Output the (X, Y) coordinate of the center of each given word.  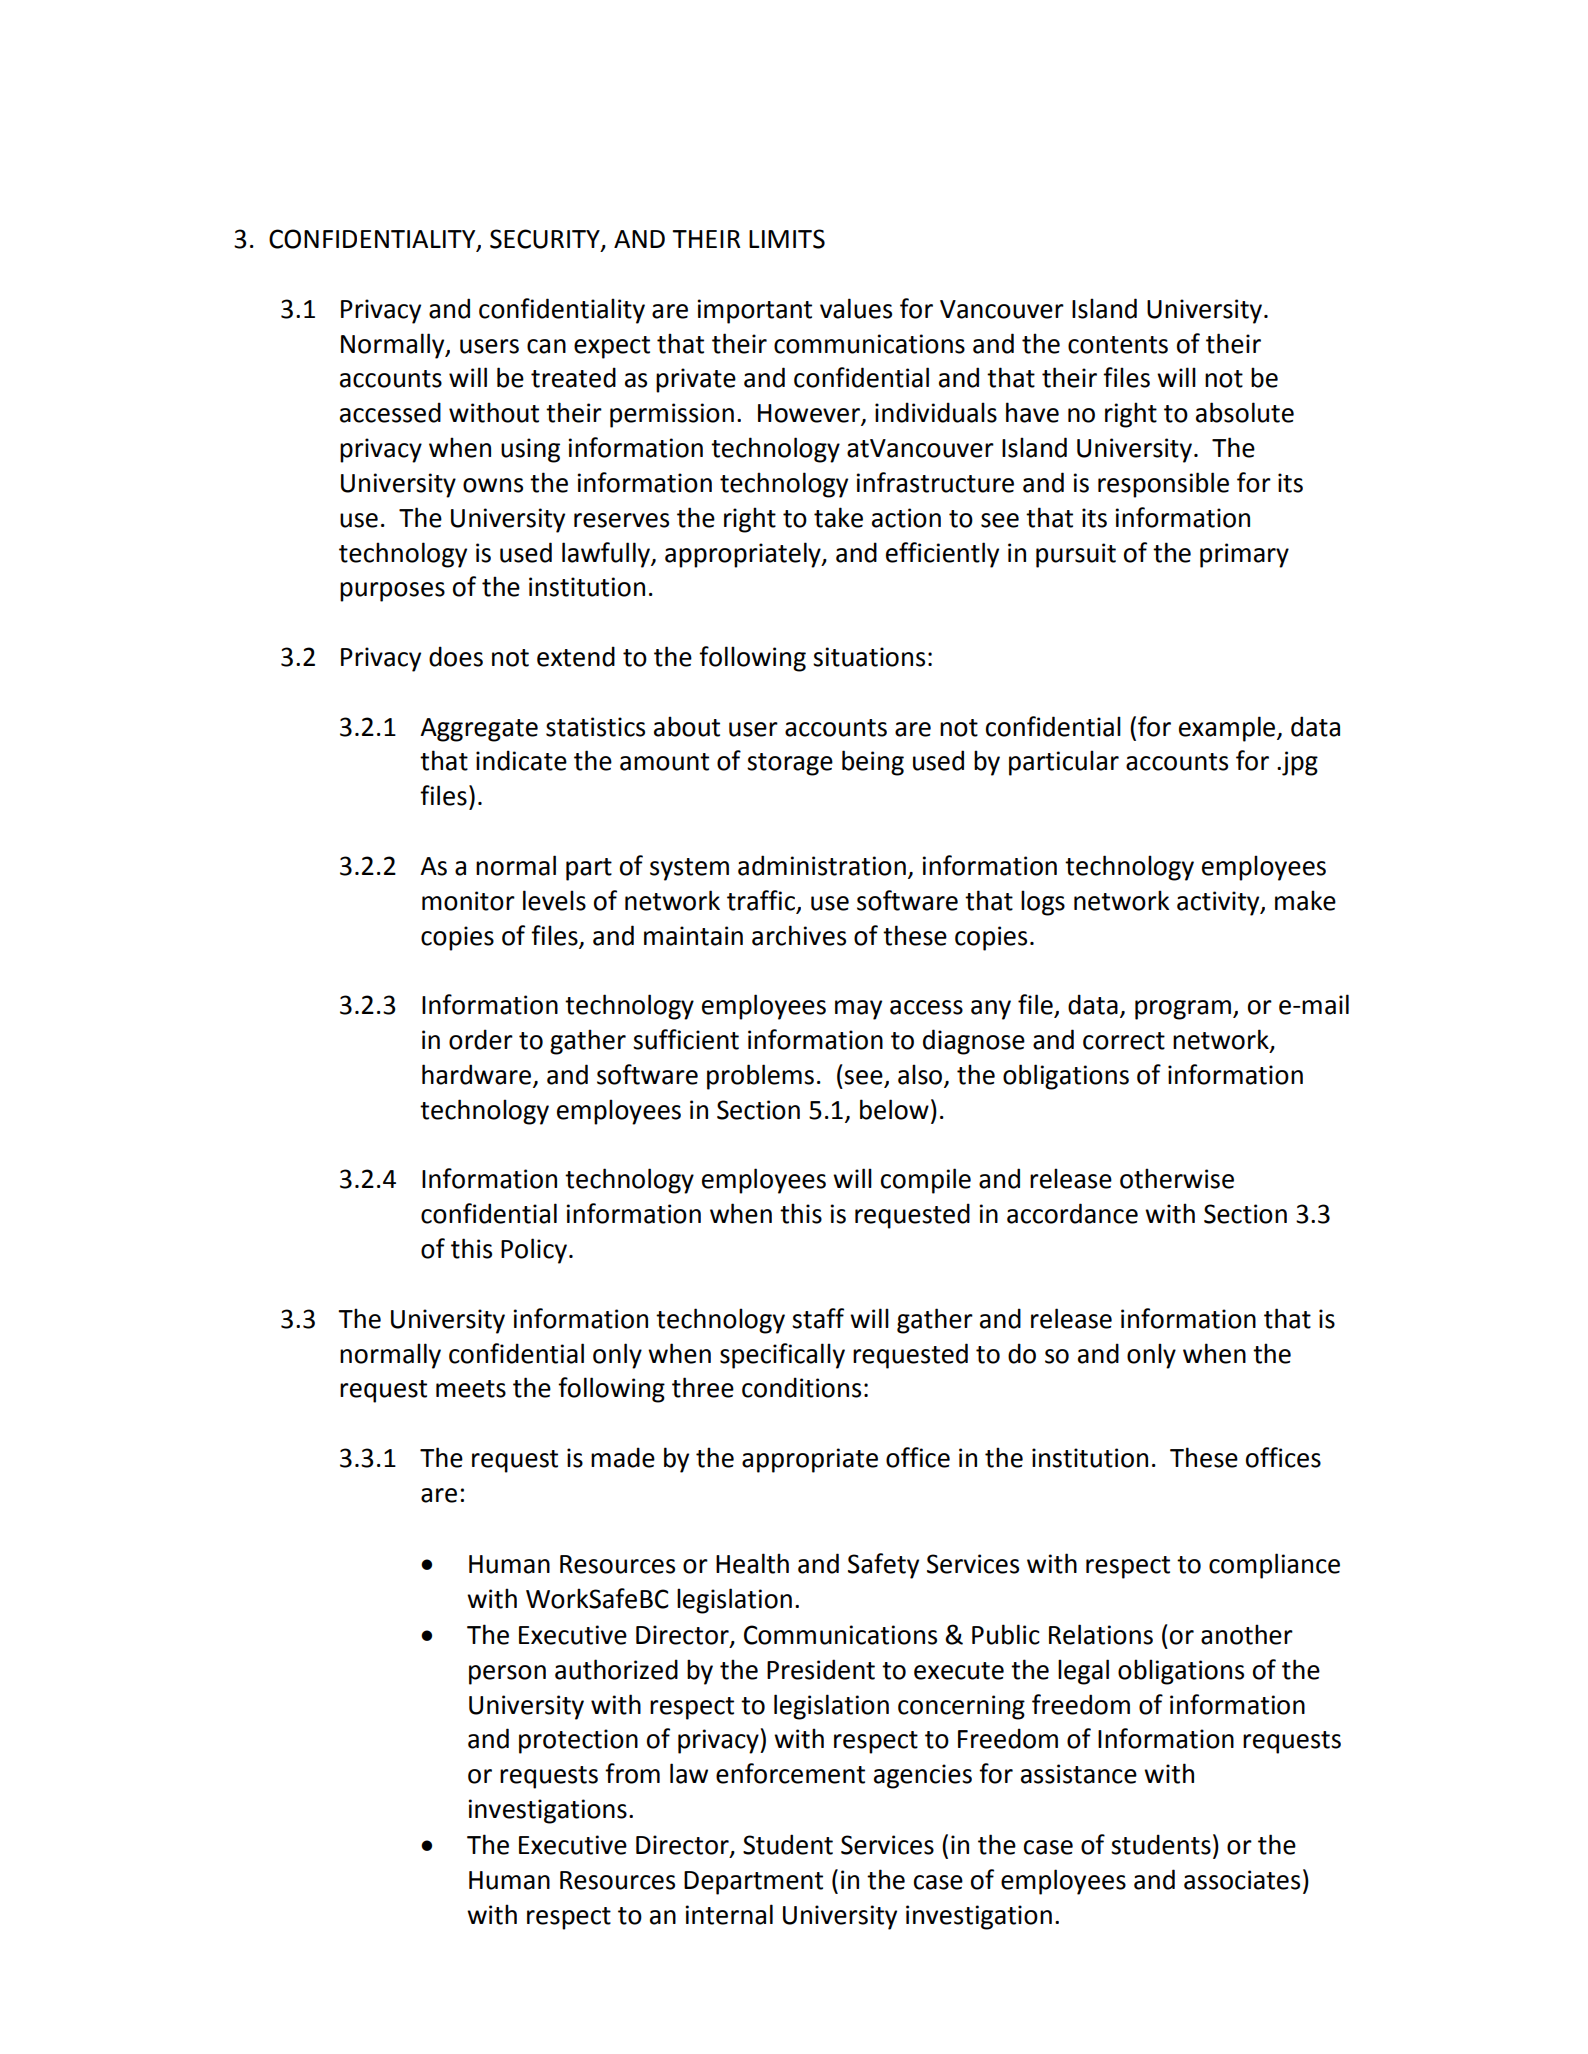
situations (869, 657)
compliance (1274, 1566)
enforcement (790, 1773)
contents (1118, 345)
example (1228, 729)
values (856, 308)
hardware (476, 1074)
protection (578, 1741)
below (894, 1109)
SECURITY (546, 240)
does (456, 656)
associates (1242, 1880)
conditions (801, 1387)
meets (471, 1389)
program (1184, 1010)
